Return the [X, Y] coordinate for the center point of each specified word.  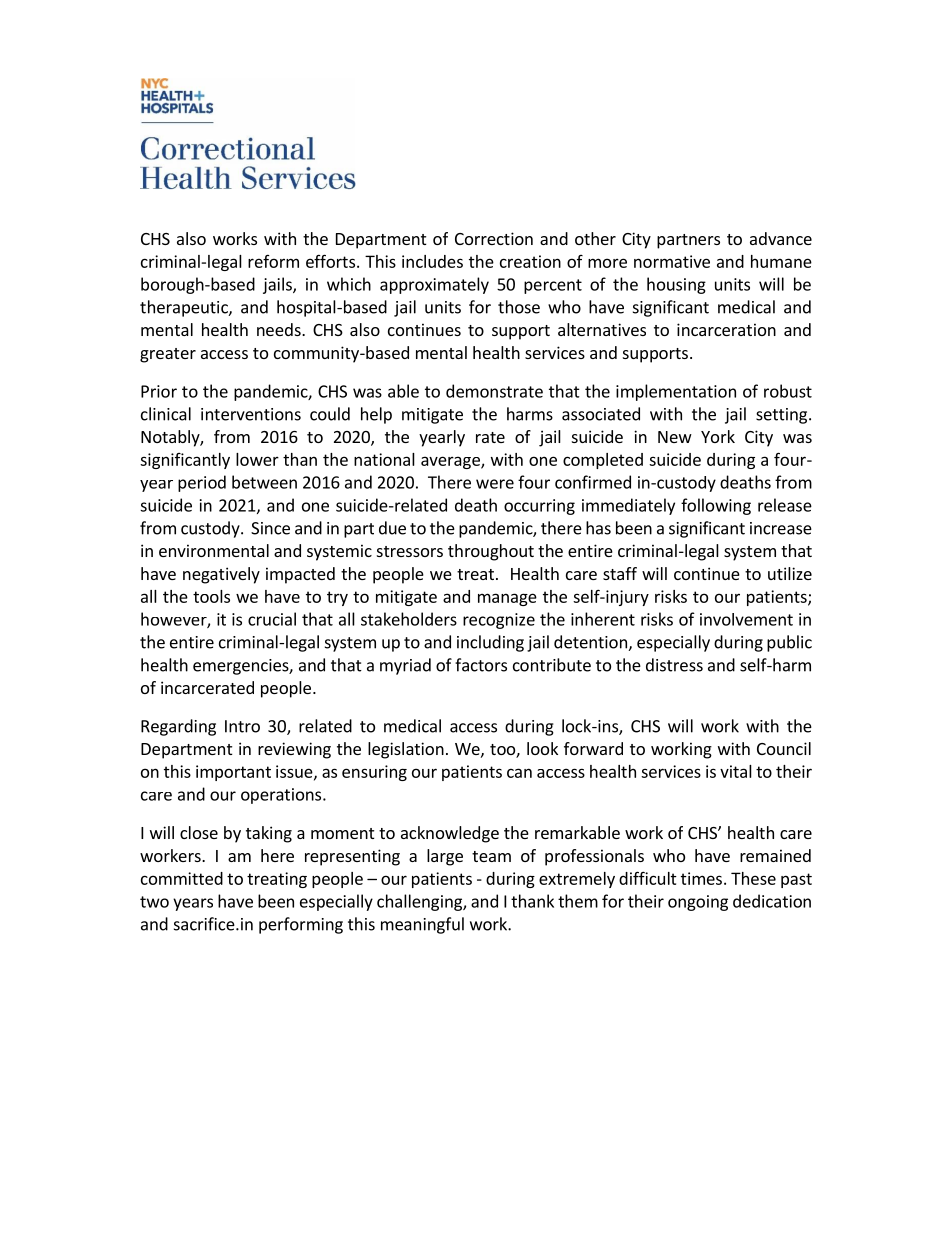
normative [672, 261]
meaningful [422, 925]
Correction [494, 238]
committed [182, 878]
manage [507, 599]
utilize [790, 573]
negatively [221, 575]
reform [273, 261]
